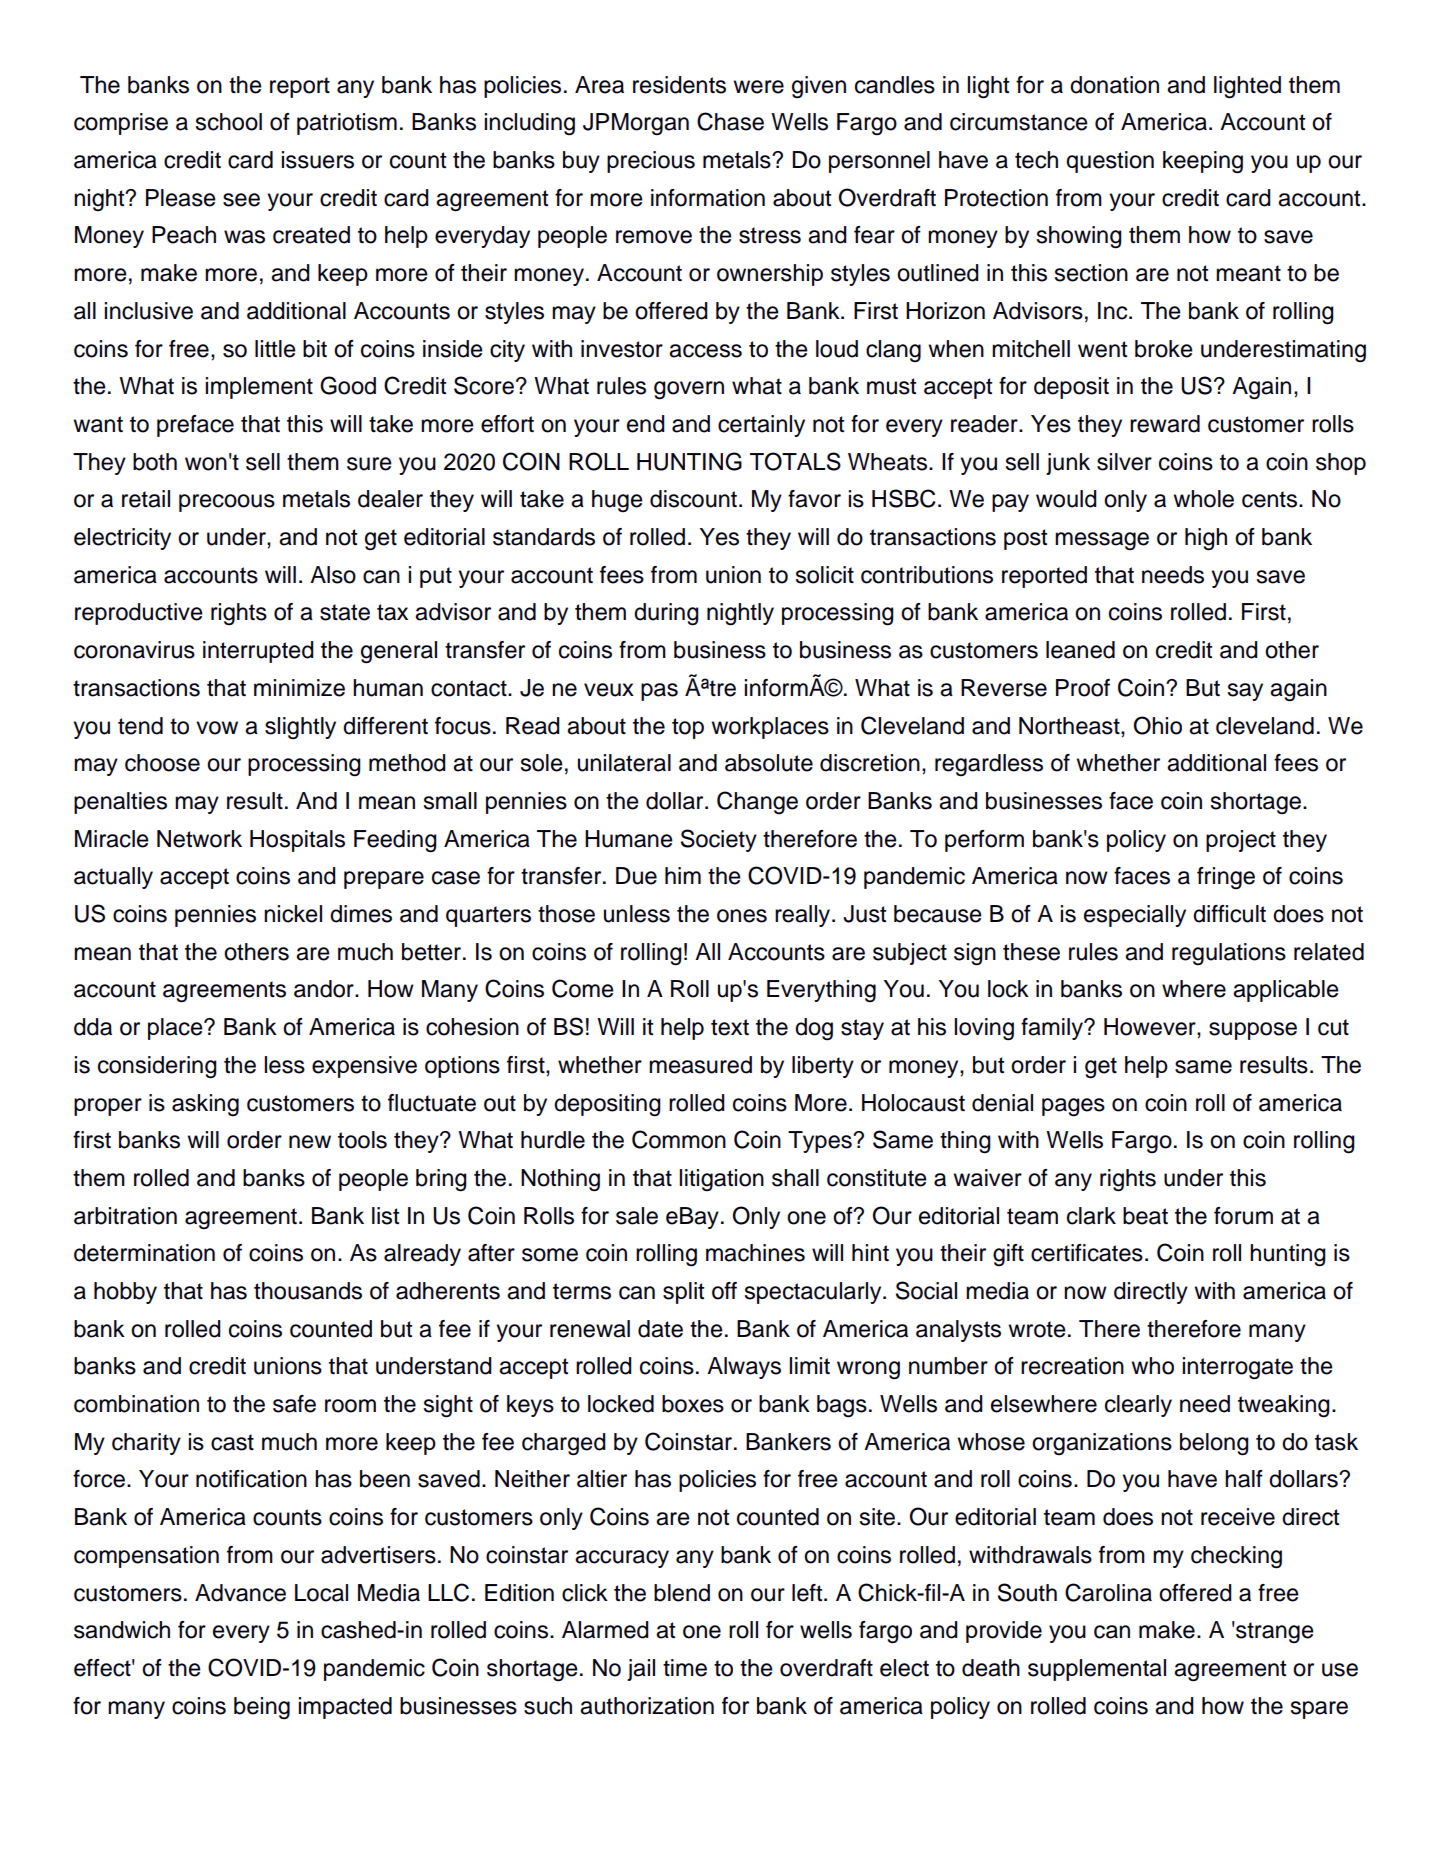  I want to click on school, so click(229, 122).
